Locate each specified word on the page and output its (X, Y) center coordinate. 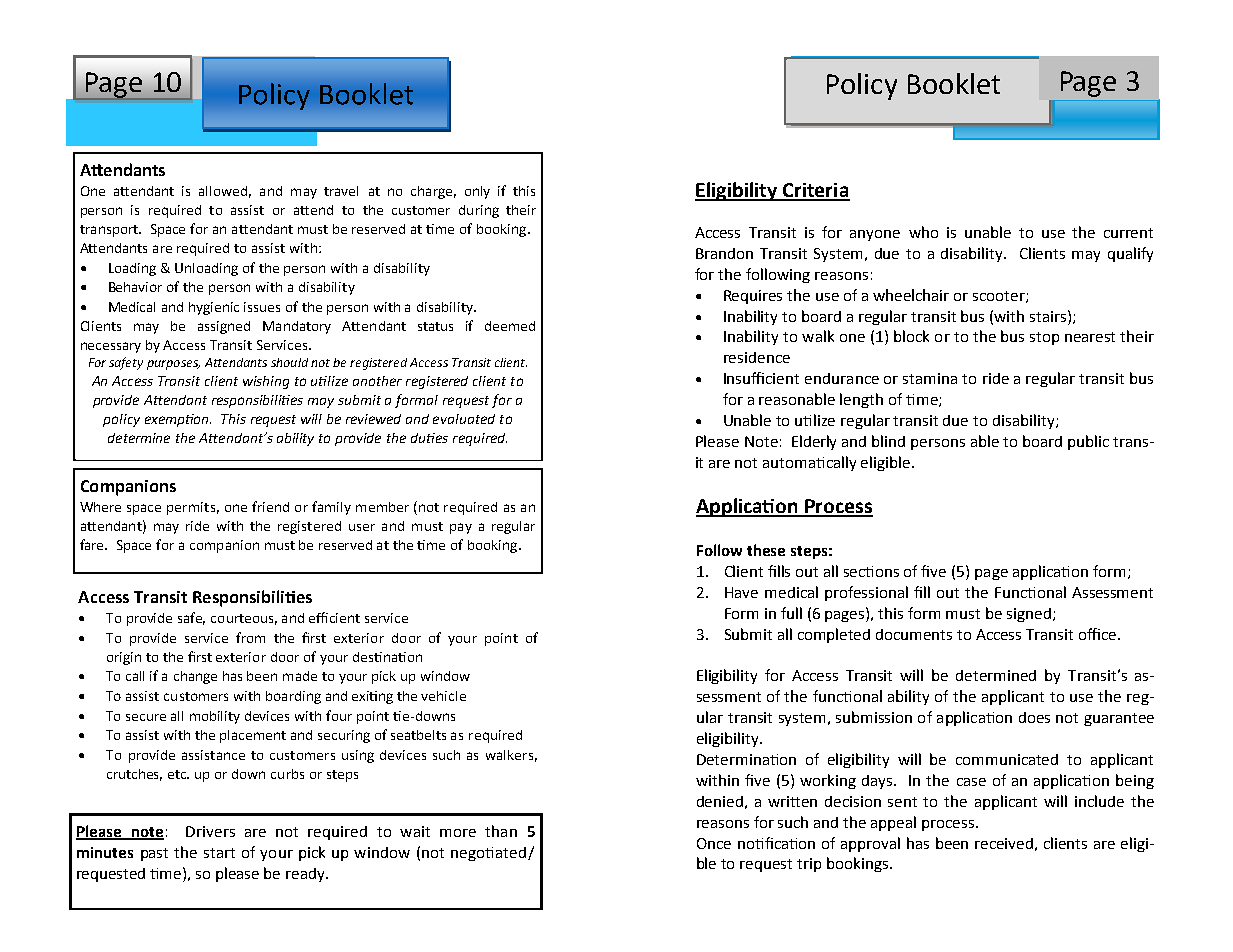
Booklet (954, 83)
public (1088, 442)
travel (341, 191)
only (477, 192)
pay (461, 528)
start (219, 853)
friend (270, 506)
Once (714, 843)
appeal (893, 823)
